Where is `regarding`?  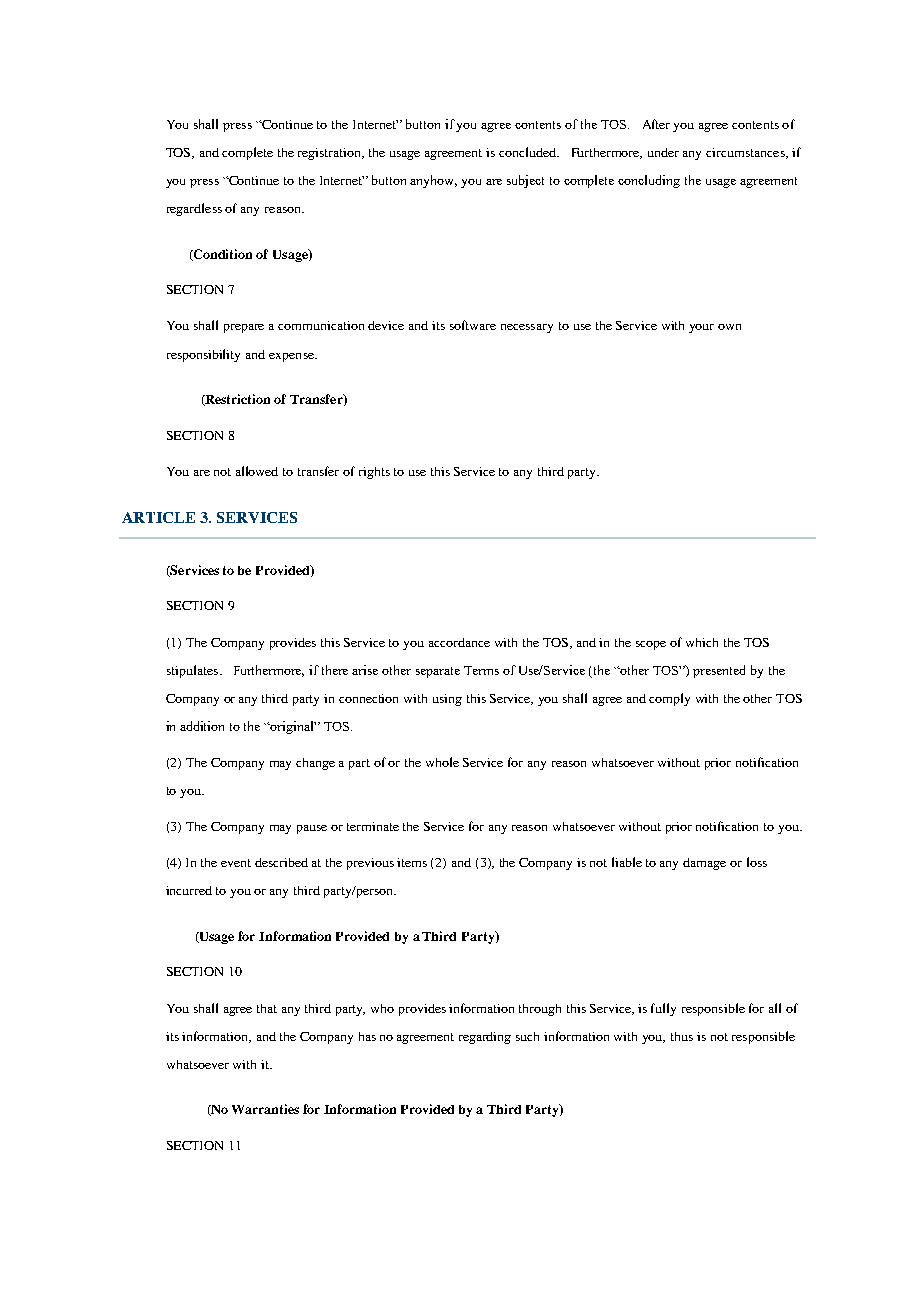 regarding is located at coordinates (485, 1038).
